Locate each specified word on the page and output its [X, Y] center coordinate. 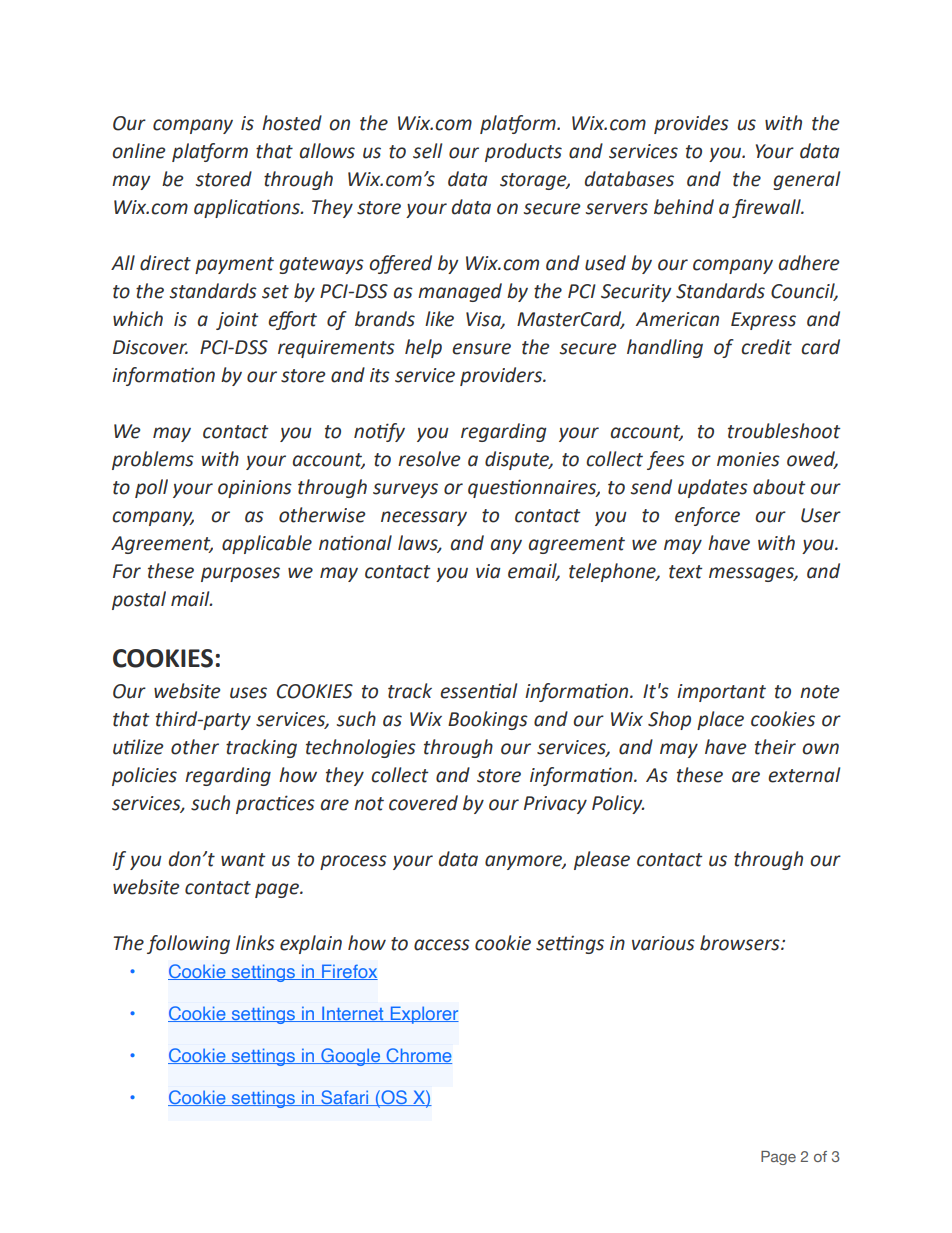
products [523, 152]
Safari [344, 1098]
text [686, 572]
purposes [240, 574]
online [138, 151]
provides [691, 124]
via [488, 571]
